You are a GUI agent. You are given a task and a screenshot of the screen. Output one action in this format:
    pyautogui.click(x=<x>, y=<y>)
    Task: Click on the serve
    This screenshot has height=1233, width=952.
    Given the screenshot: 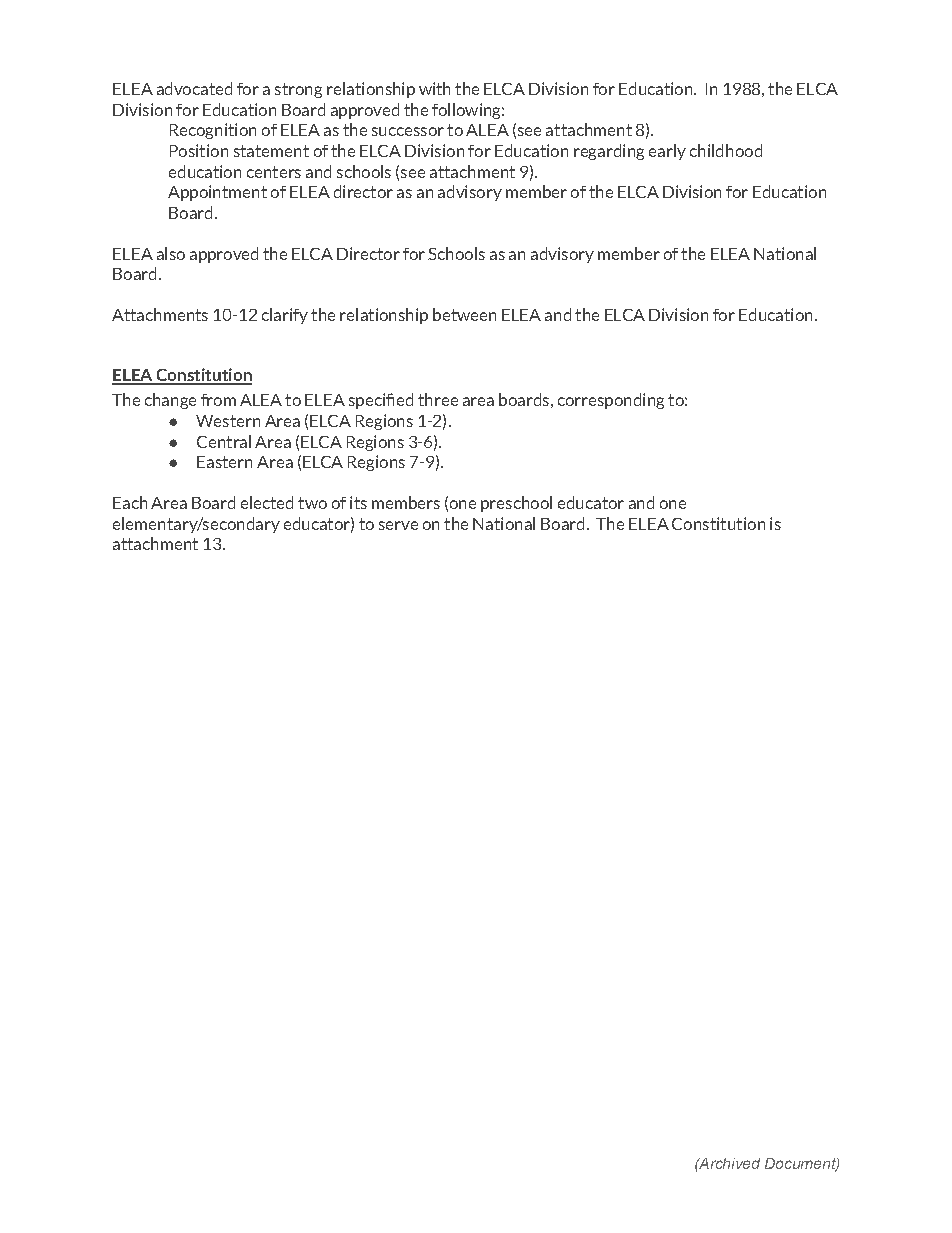 What is the action you would take?
    pyautogui.click(x=398, y=525)
